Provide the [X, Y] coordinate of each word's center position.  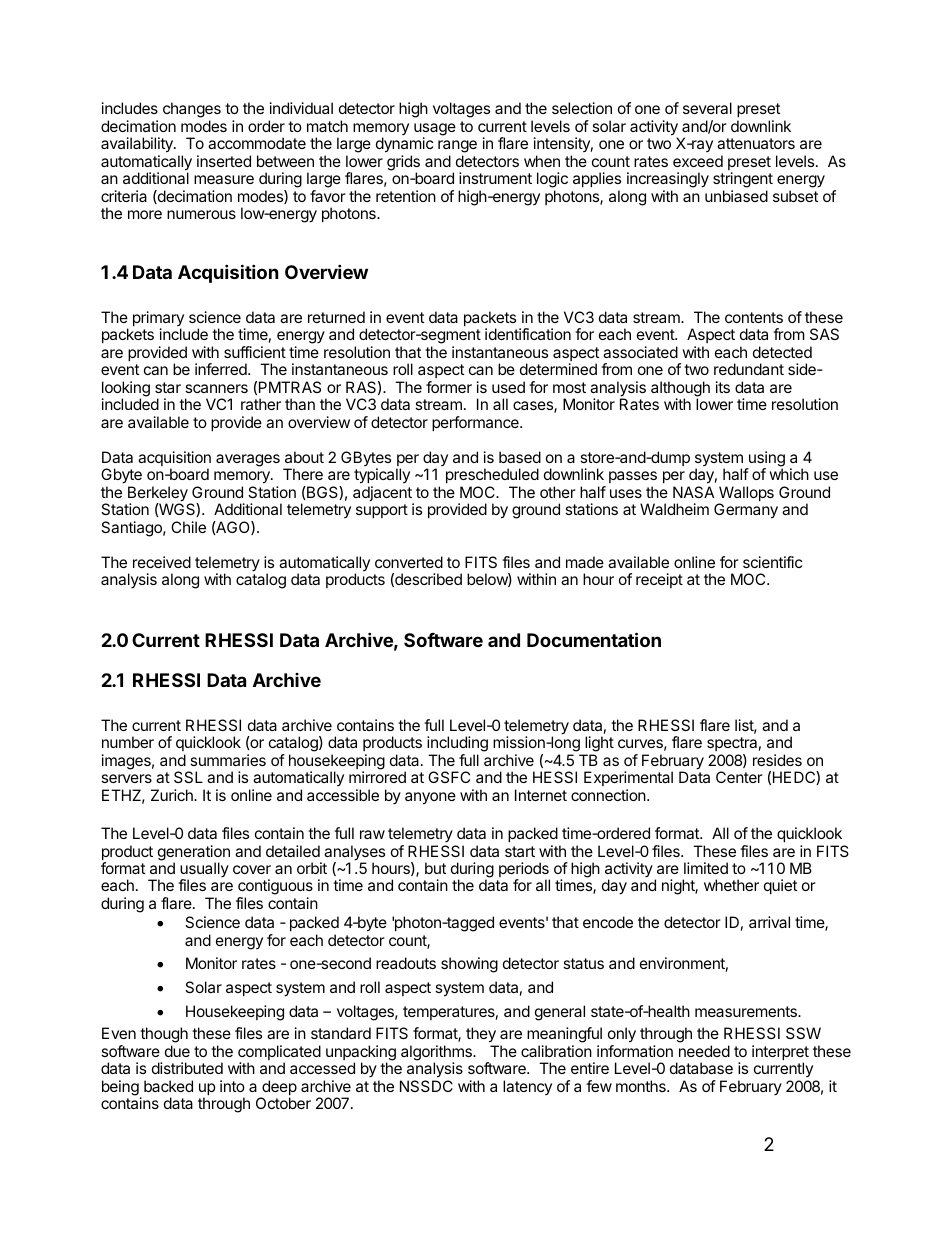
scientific [772, 562]
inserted [224, 161]
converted [409, 562]
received [162, 562]
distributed [187, 1068]
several [707, 108]
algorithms [437, 1054]
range [457, 148]
